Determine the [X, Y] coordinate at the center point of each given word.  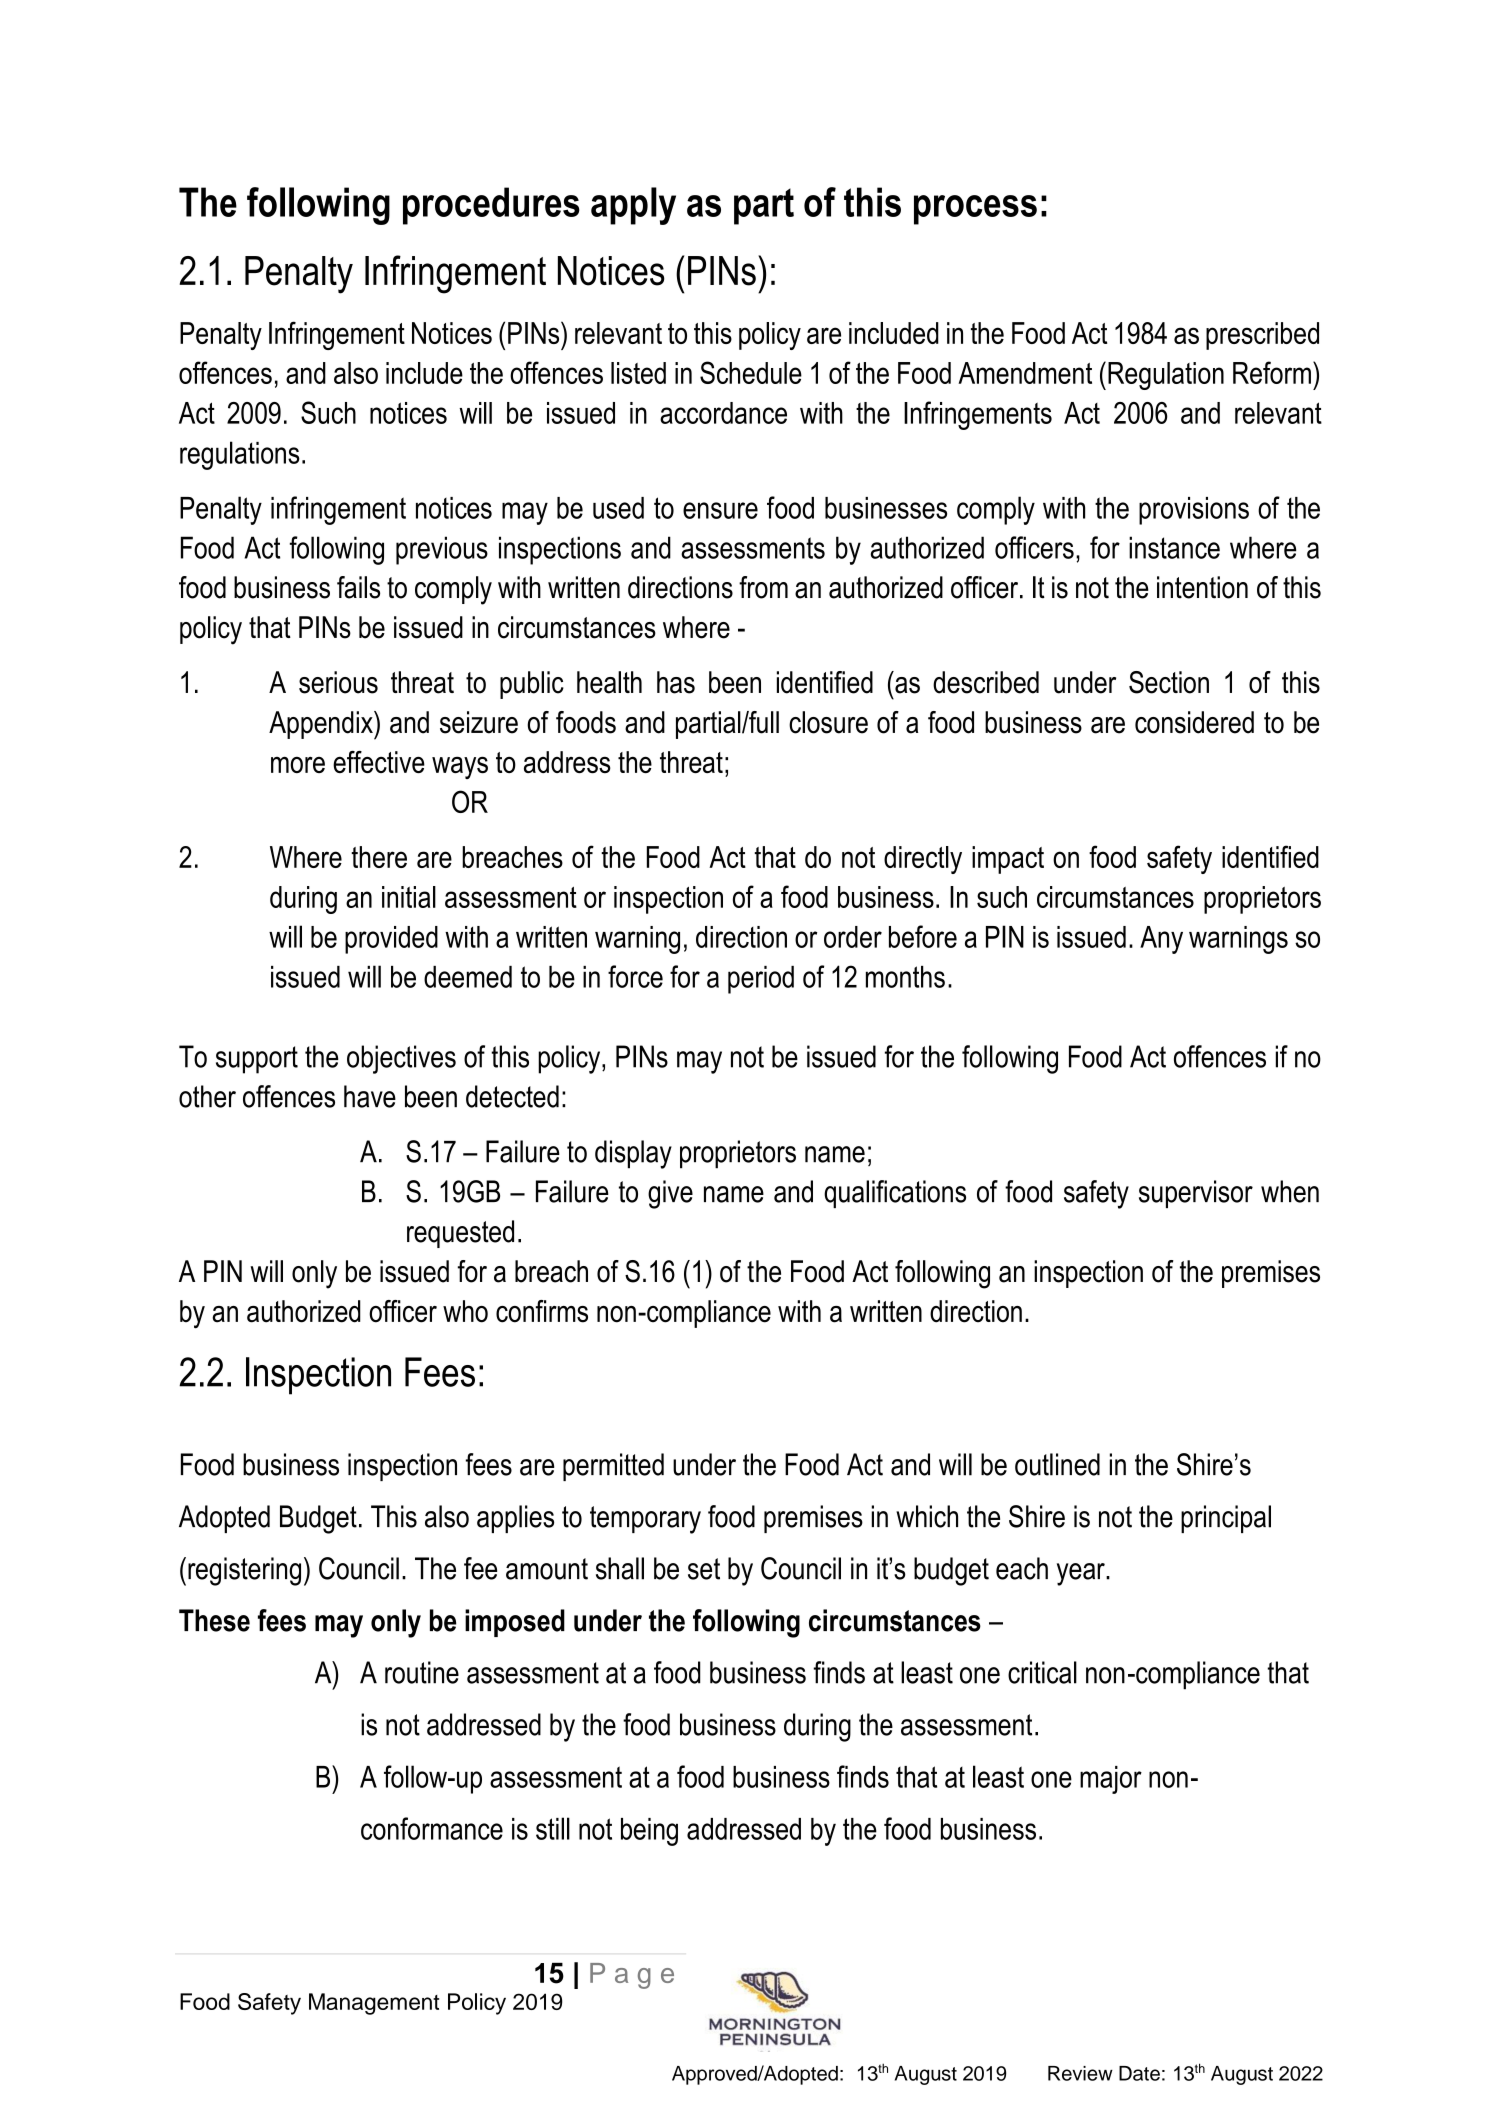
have [370, 1096]
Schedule [751, 372]
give [670, 1194]
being [649, 1832]
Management [374, 2004]
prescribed [1262, 336]
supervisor [1196, 1194]
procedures [491, 206]
